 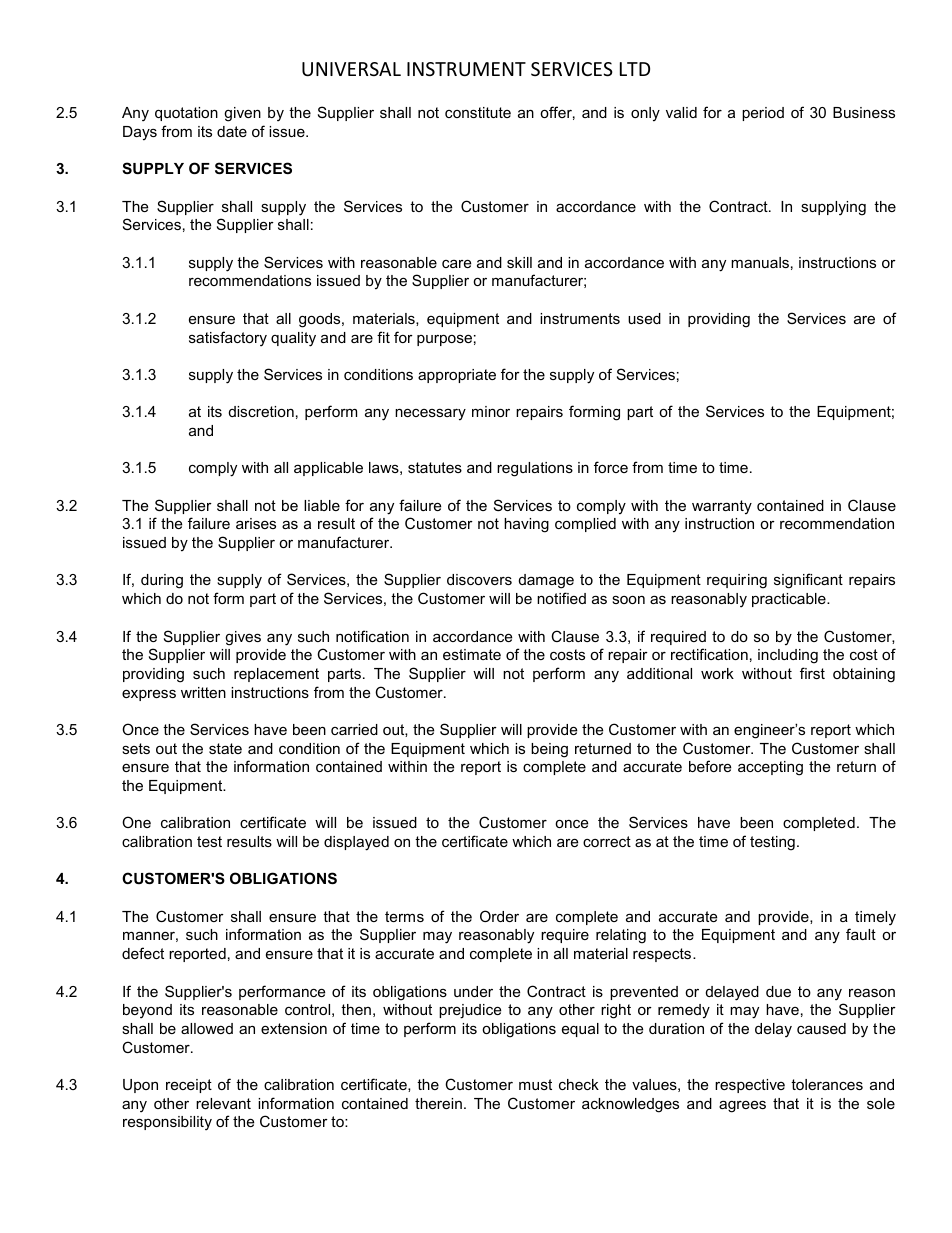 What do you see at coordinates (478, 112) in the screenshot?
I see `constitute` at bounding box center [478, 112].
